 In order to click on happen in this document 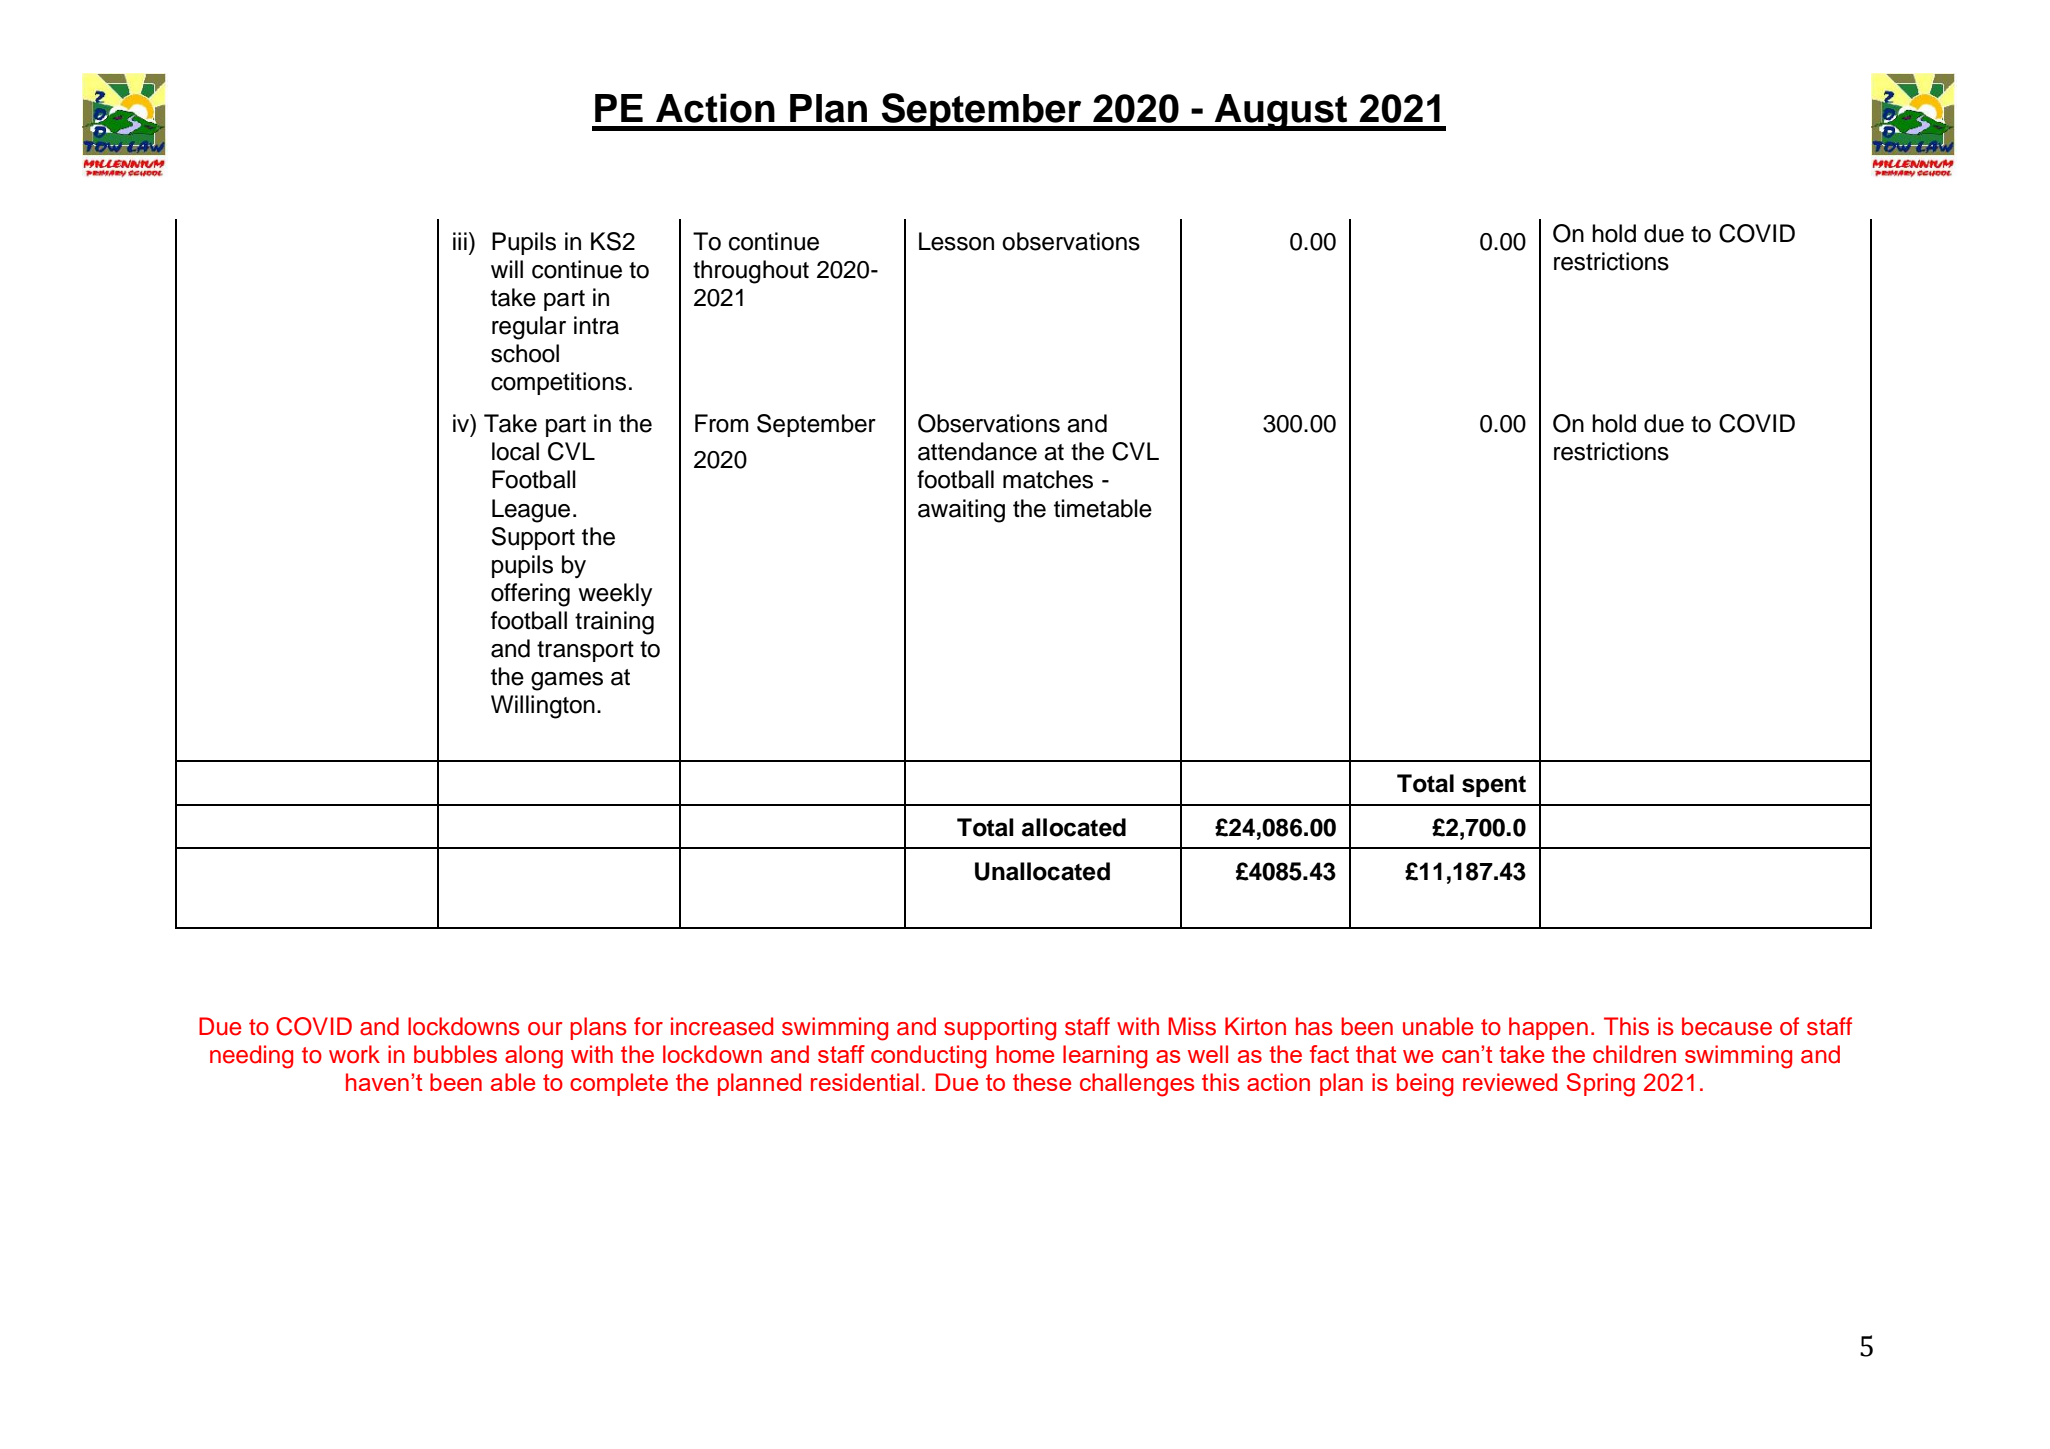, I will do `click(1548, 1028)`.
